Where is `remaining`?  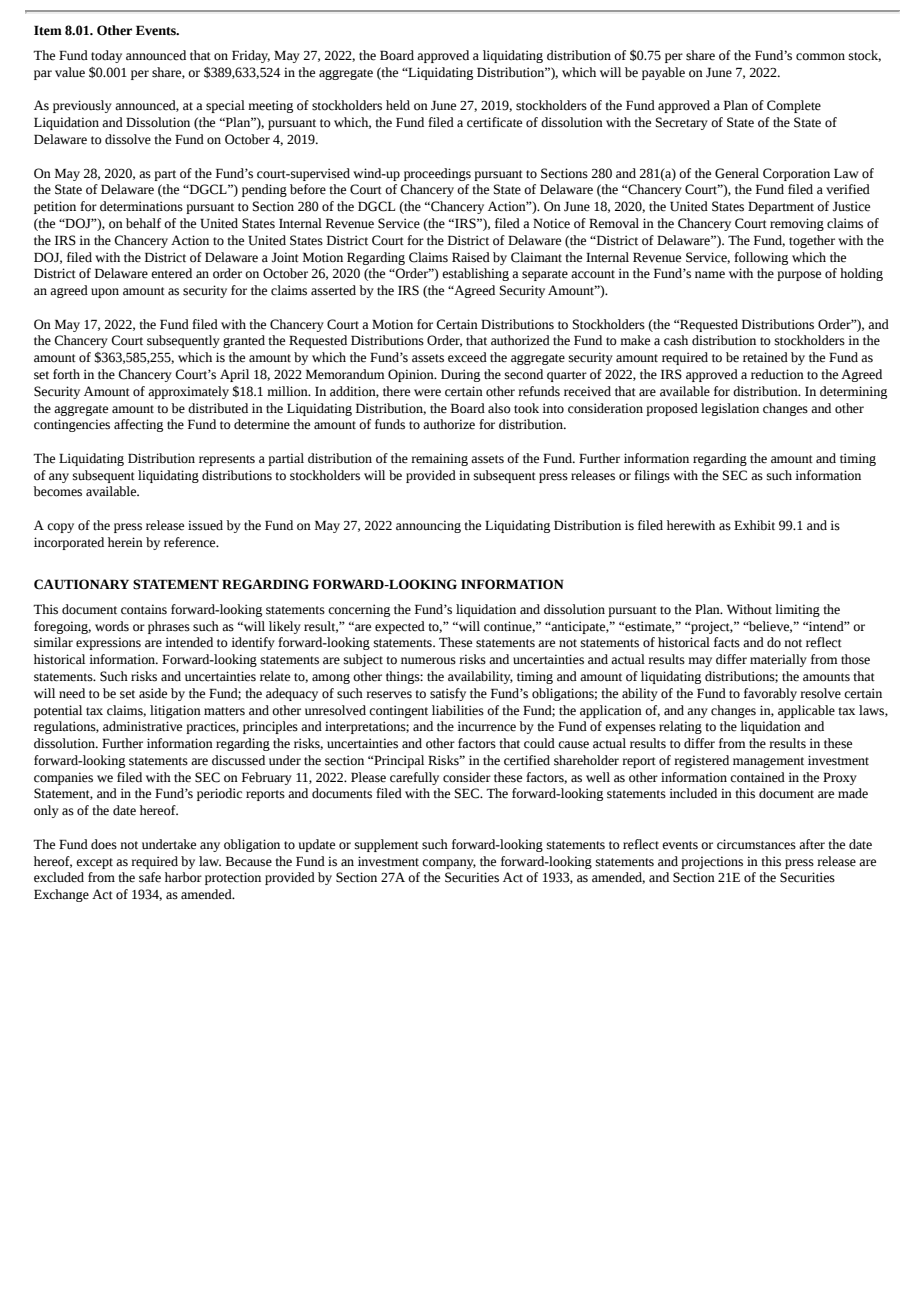
remaining is located at coordinates (439, 459).
